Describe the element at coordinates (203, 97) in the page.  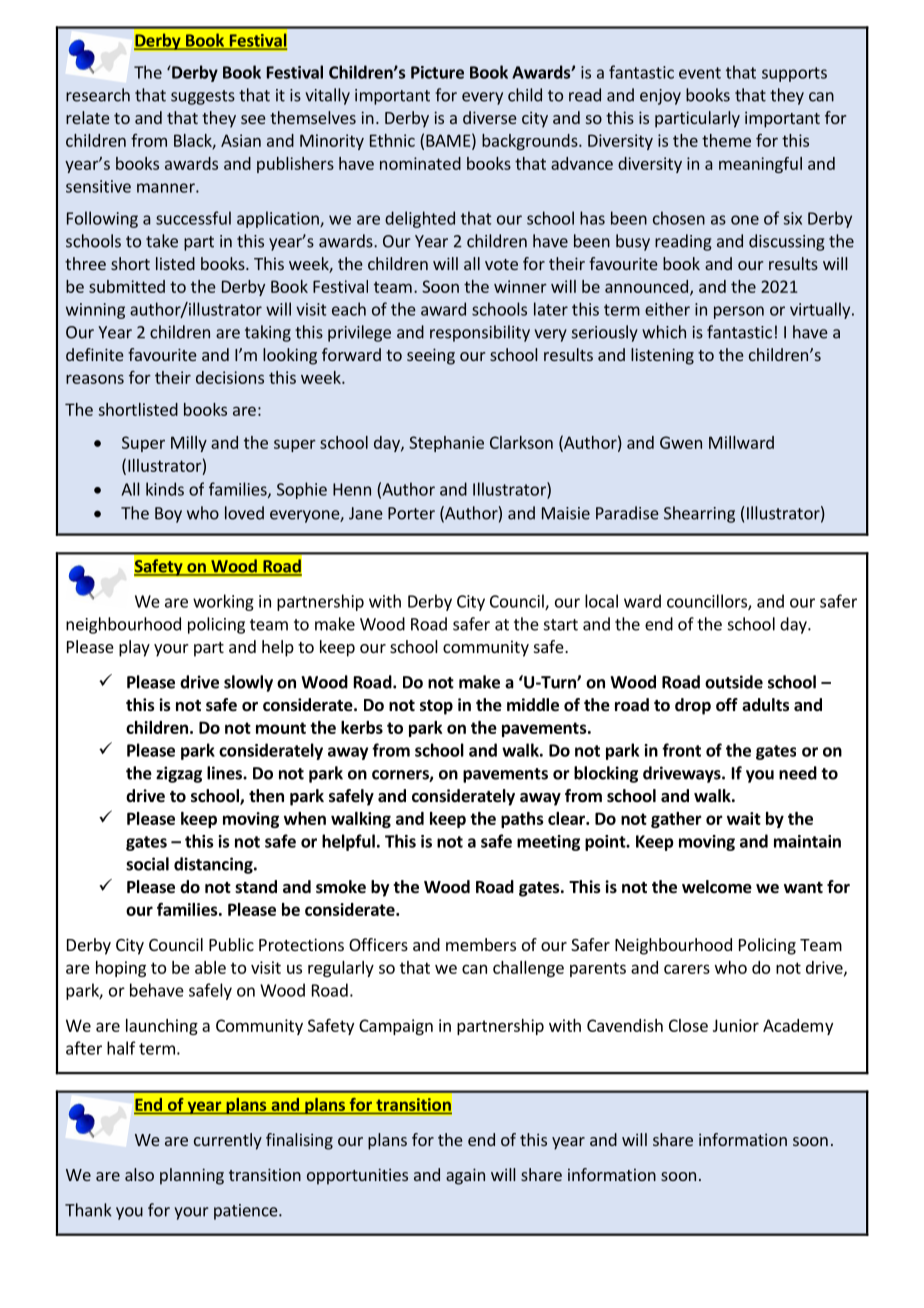
I see `suggests` at that location.
